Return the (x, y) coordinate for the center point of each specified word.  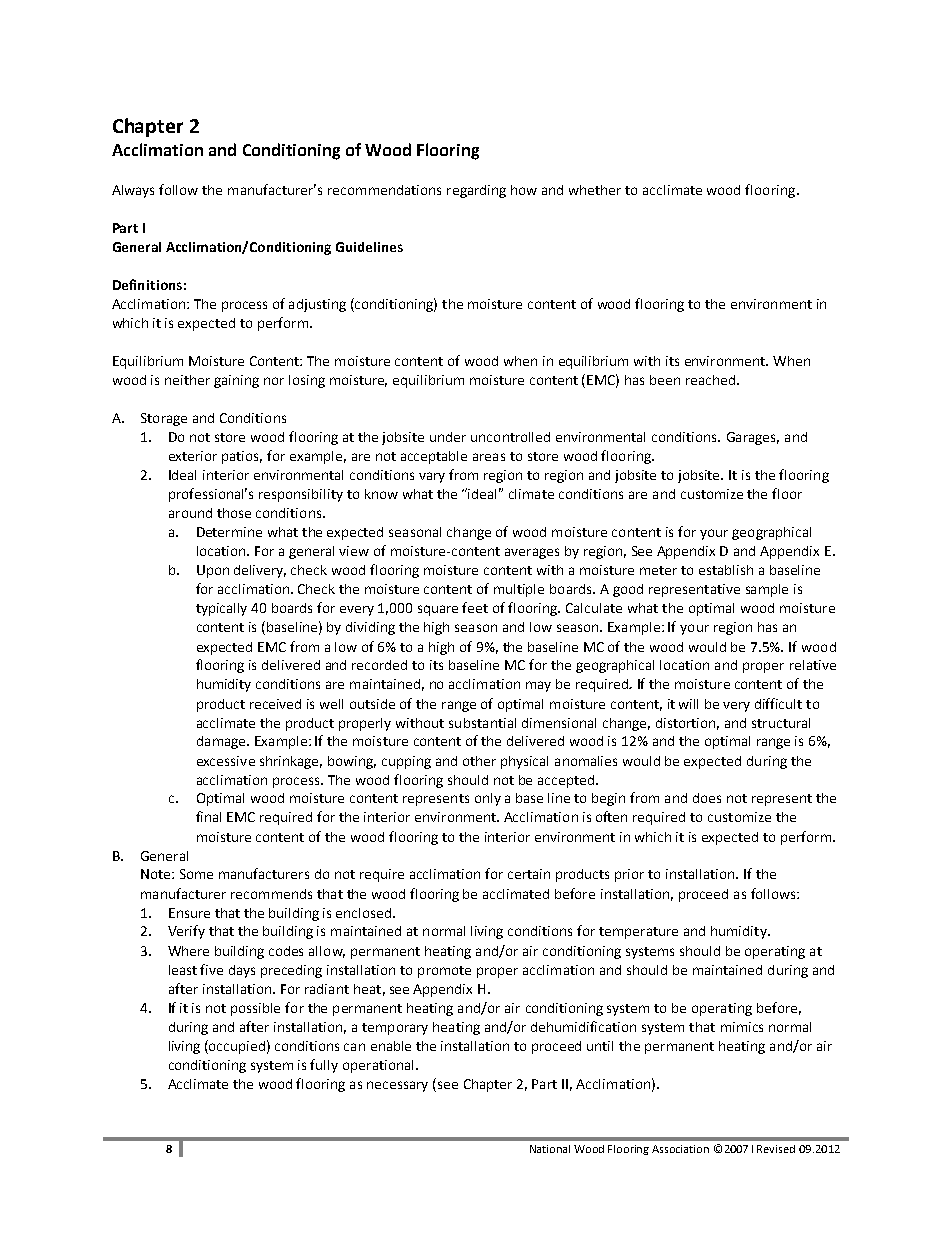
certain (529, 874)
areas (489, 457)
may (538, 686)
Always (133, 191)
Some (196, 874)
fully (324, 1066)
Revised (776, 1149)
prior (629, 875)
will (688, 704)
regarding (476, 191)
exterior (193, 456)
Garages (753, 438)
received (275, 704)
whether (595, 190)
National (550, 1149)
